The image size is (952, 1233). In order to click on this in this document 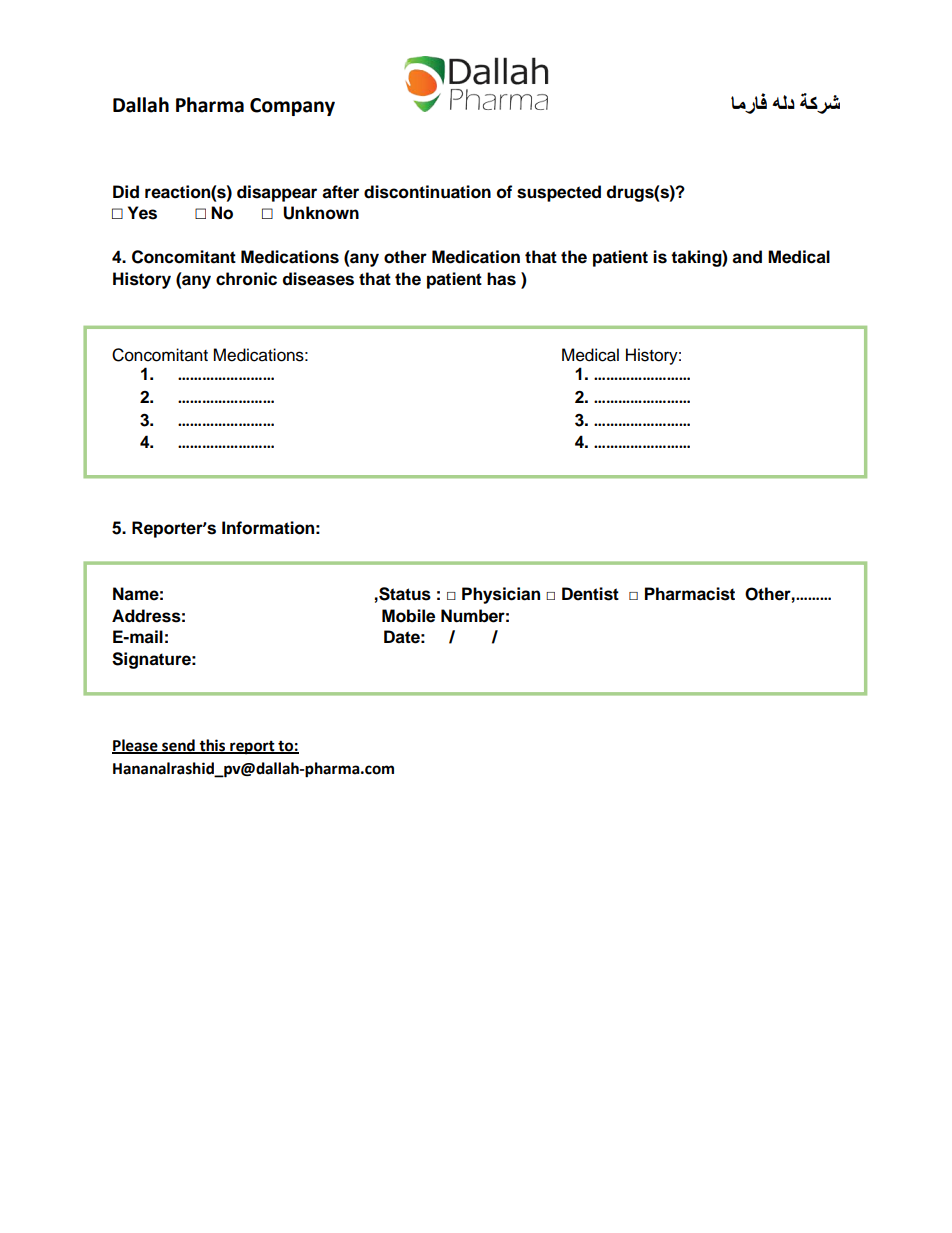, I will do `click(212, 746)`.
